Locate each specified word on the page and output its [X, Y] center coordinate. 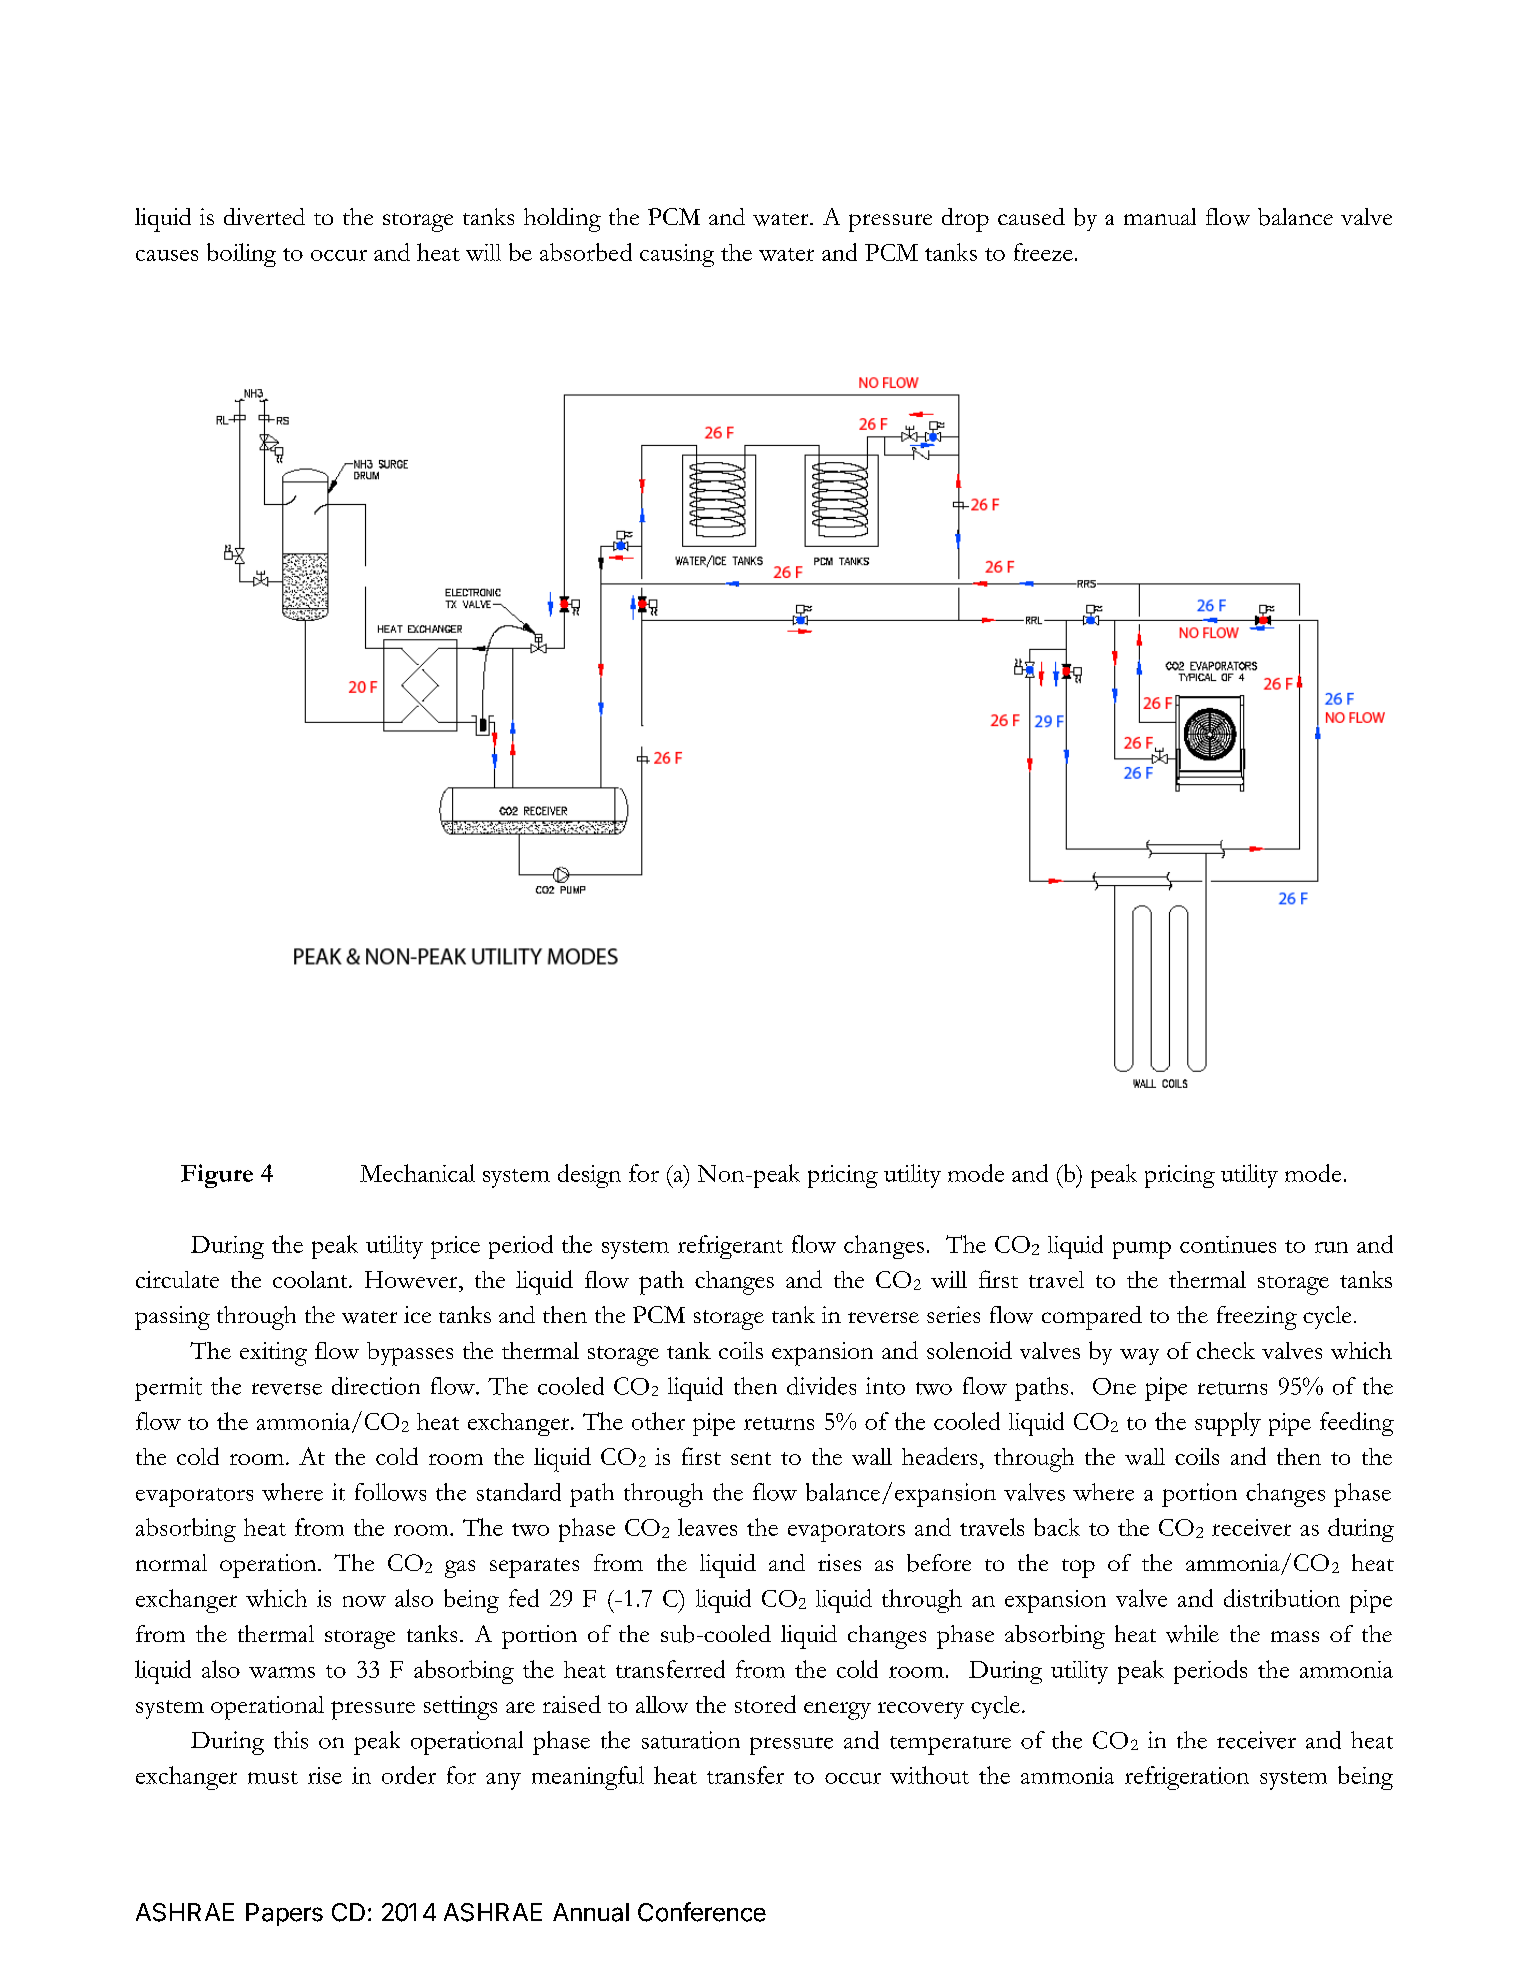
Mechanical [417, 1173]
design [589, 1176]
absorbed [586, 252]
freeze [1043, 252]
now [364, 1601]
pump [1142, 1250]
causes [167, 255]
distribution [1282, 1598]
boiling [241, 255]
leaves [707, 1527]
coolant [311, 1279]
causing [677, 255]
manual [1160, 216]
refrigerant [730, 1247]
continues [1228, 1244]
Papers [284, 1914]
